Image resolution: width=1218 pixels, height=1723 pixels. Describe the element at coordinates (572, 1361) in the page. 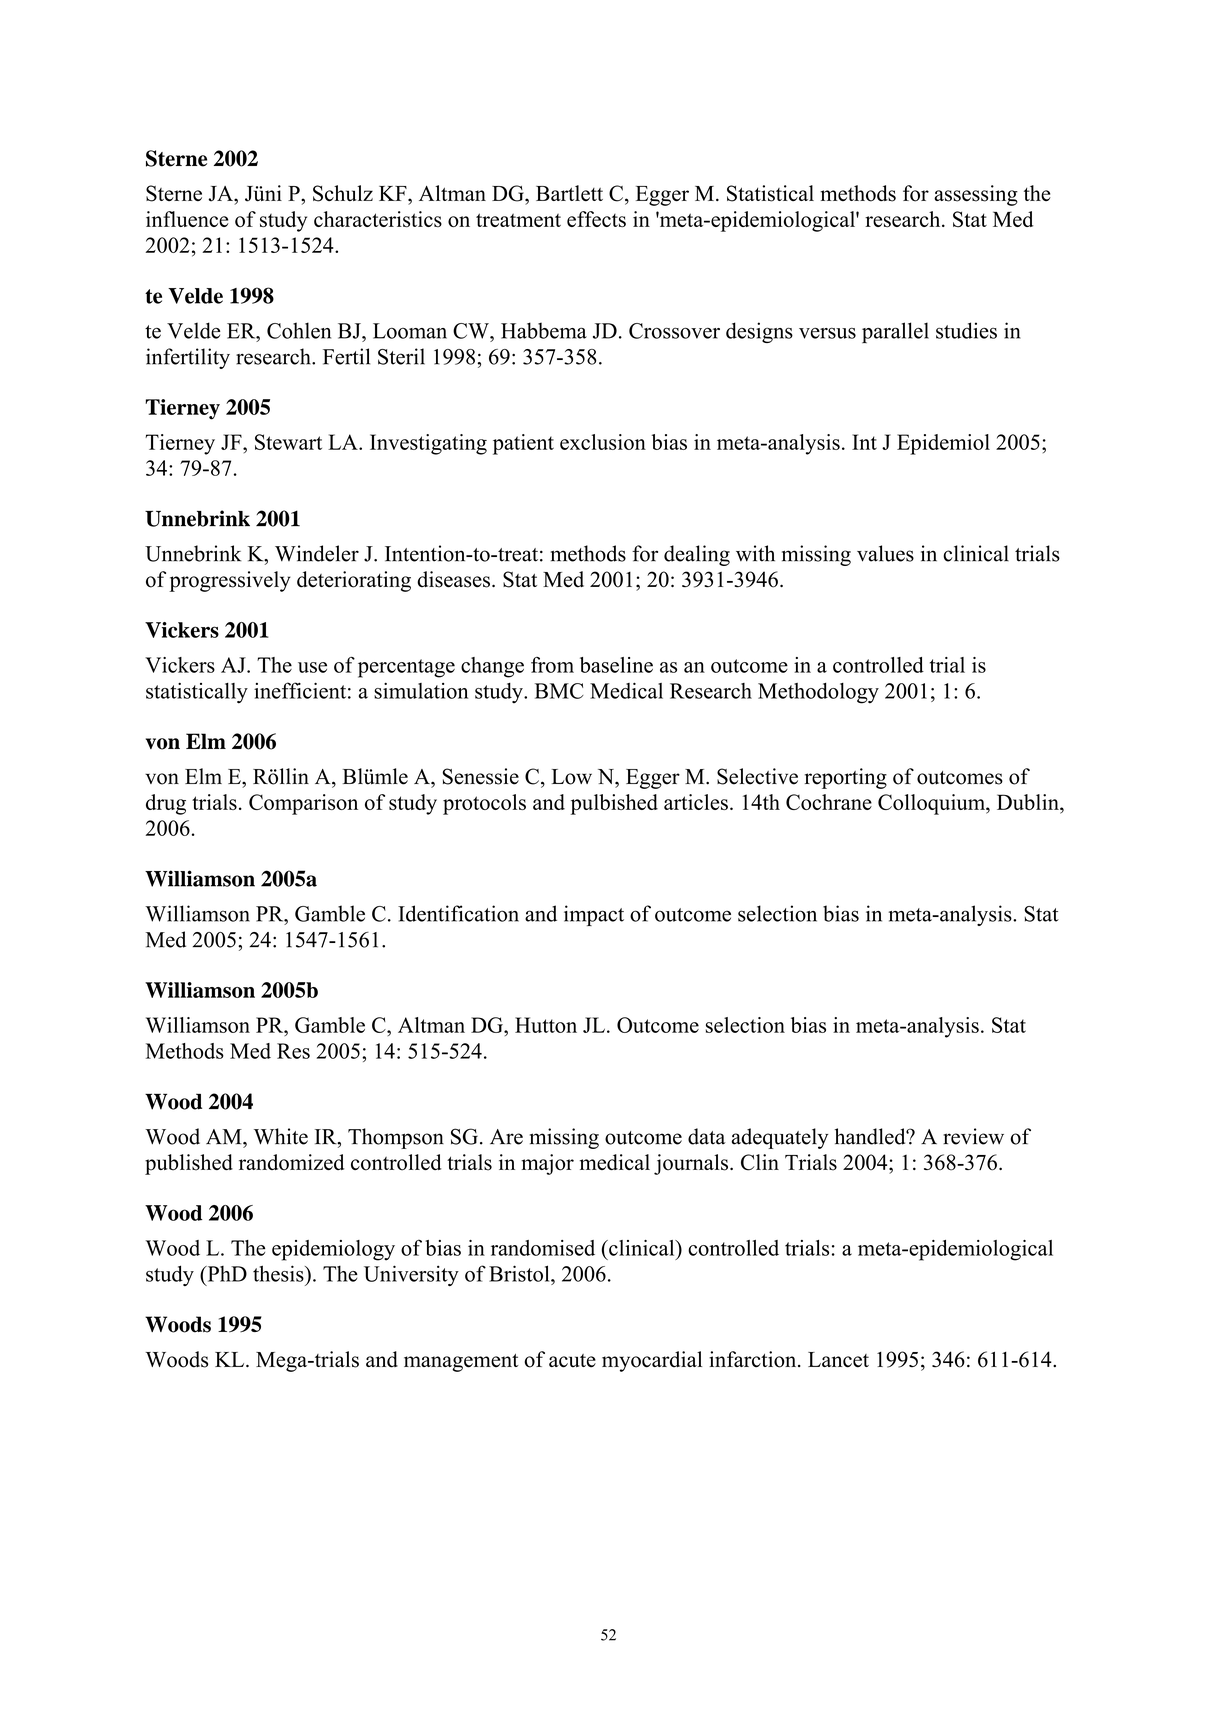

I see `acute` at that location.
